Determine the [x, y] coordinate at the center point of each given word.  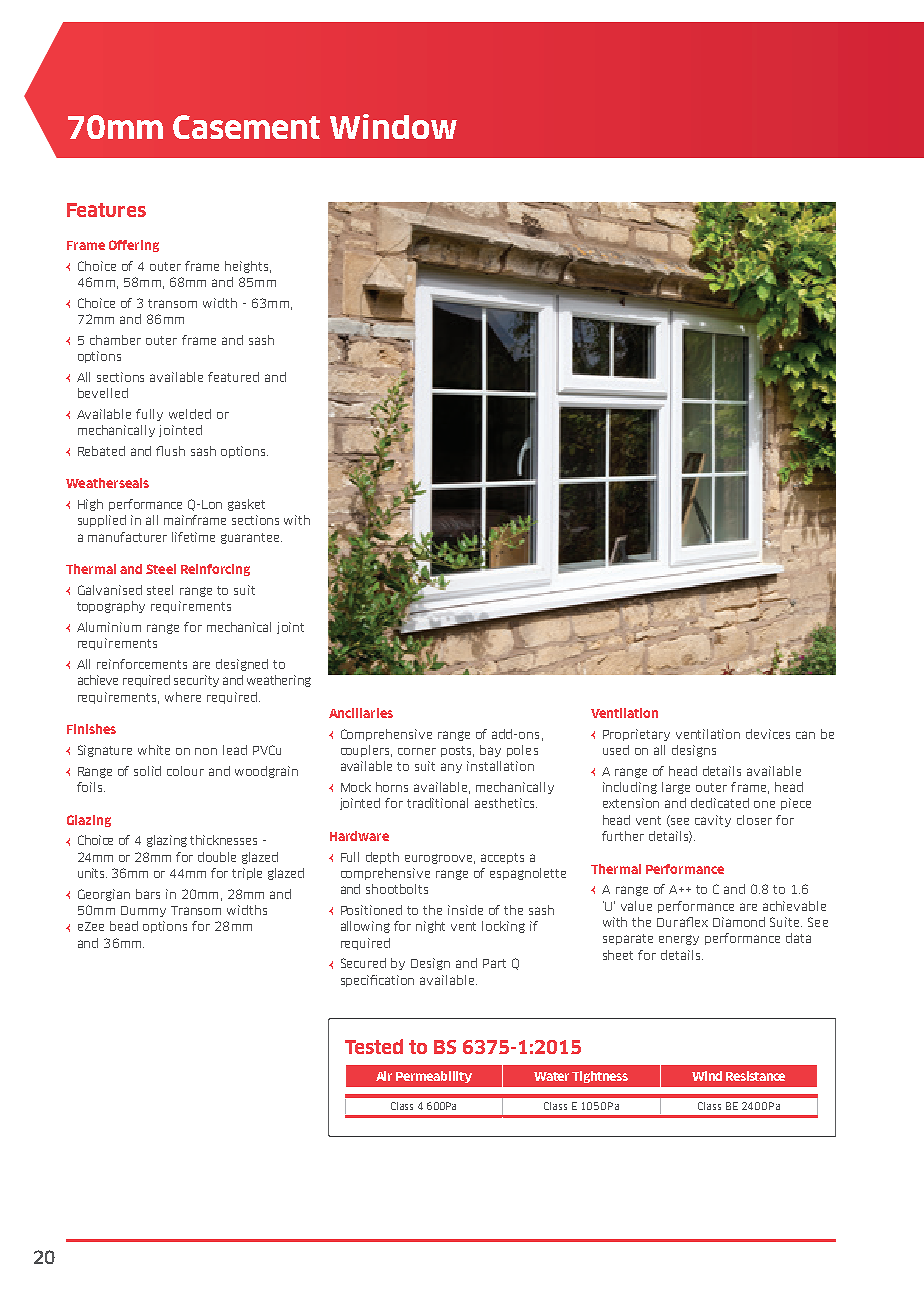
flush [170, 451]
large [676, 788]
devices [768, 734]
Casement [246, 127]
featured [233, 377]
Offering [134, 246]
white [154, 750]
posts [457, 751]
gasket [246, 505]
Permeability [434, 1077]
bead [124, 926]
